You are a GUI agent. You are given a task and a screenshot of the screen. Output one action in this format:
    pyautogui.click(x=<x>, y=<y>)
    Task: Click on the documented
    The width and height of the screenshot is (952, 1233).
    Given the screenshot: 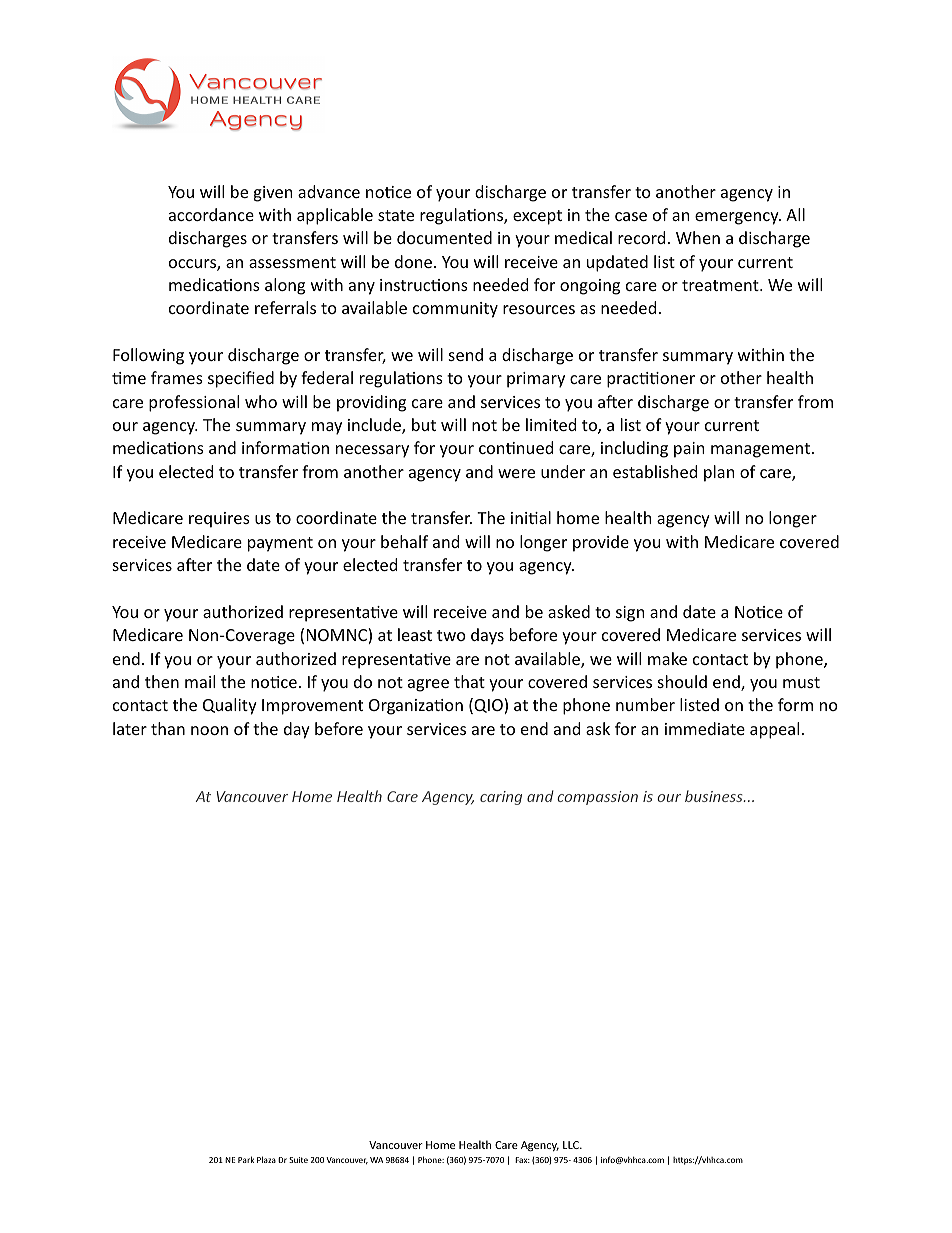 What is the action you would take?
    pyautogui.click(x=444, y=237)
